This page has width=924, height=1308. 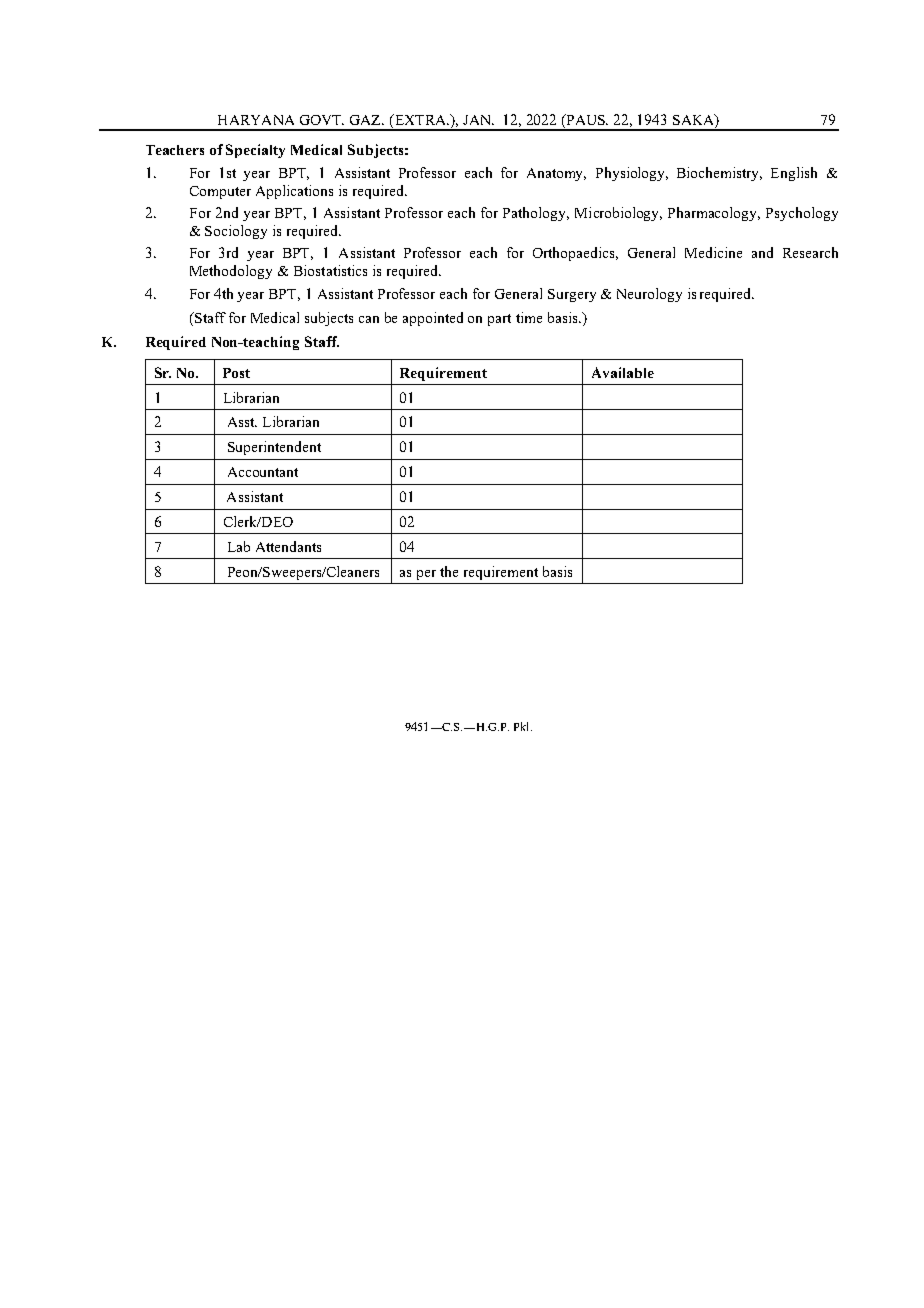 What do you see at coordinates (288, 546) in the page?
I see `Attendants` at bounding box center [288, 546].
